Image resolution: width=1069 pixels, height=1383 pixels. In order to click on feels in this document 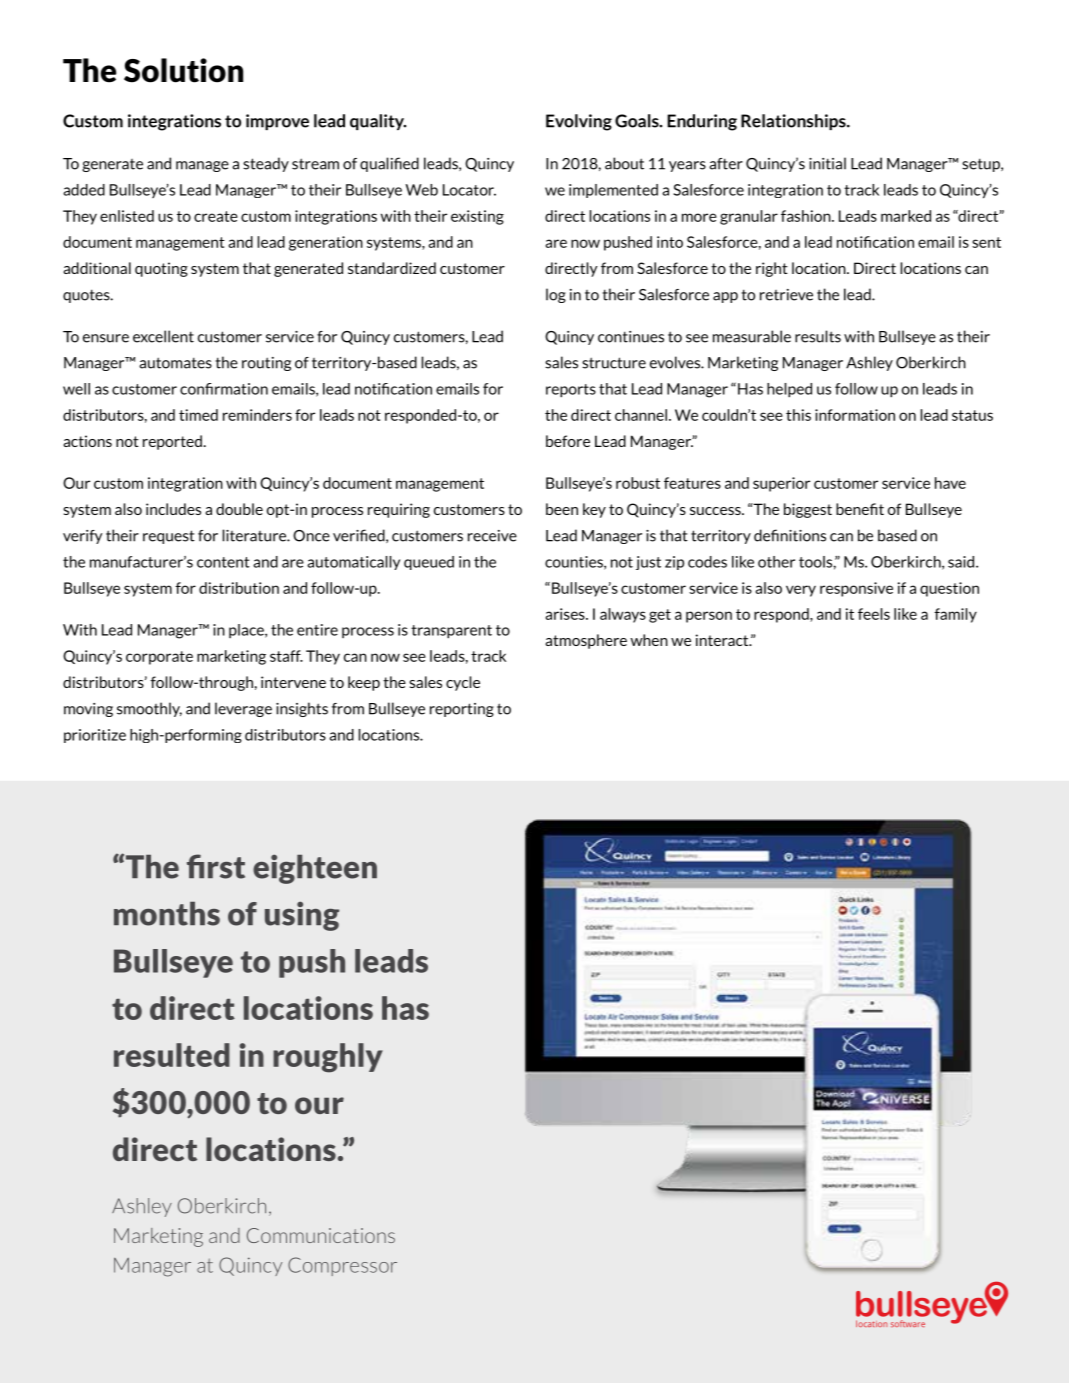, I will do `click(874, 614)`.
